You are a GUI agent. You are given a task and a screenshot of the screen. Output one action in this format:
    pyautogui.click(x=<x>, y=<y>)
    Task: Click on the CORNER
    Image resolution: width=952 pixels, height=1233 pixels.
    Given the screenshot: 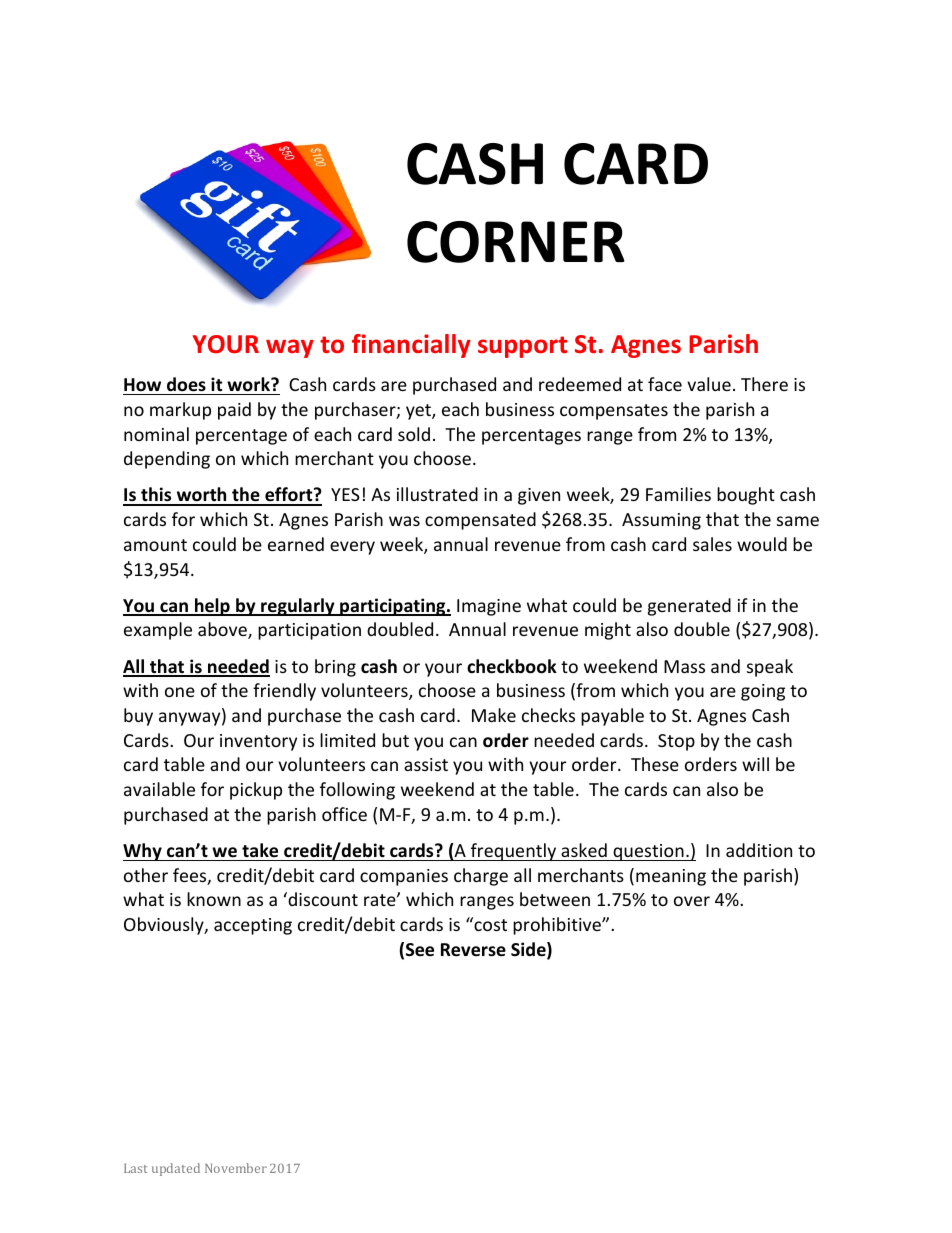 What is the action you would take?
    pyautogui.click(x=516, y=242)
